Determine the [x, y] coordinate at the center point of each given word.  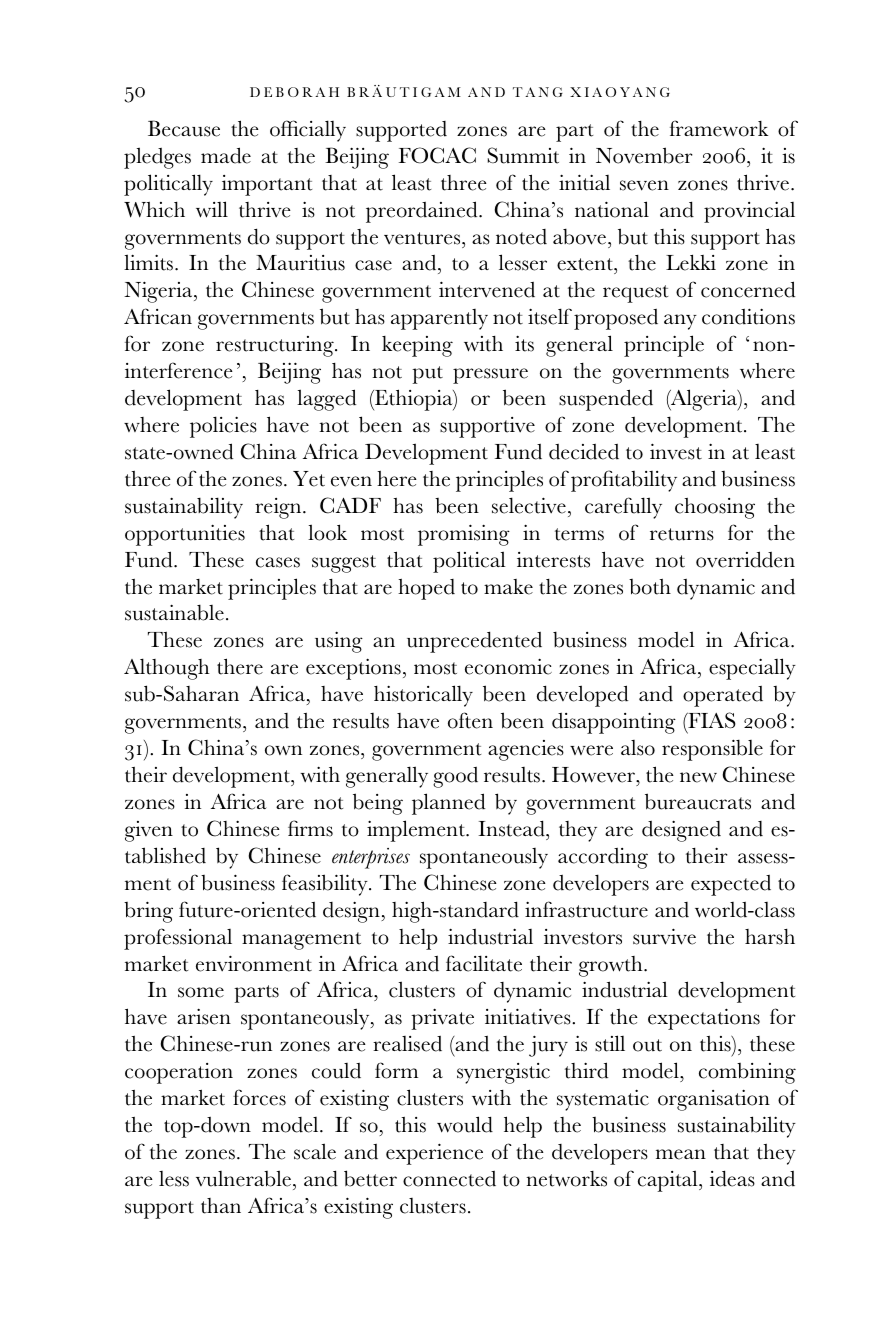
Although [167, 669]
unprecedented [474, 642]
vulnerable [243, 1178]
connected [449, 1179]
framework [719, 128]
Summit [523, 155]
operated [723, 696]
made [226, 155]
